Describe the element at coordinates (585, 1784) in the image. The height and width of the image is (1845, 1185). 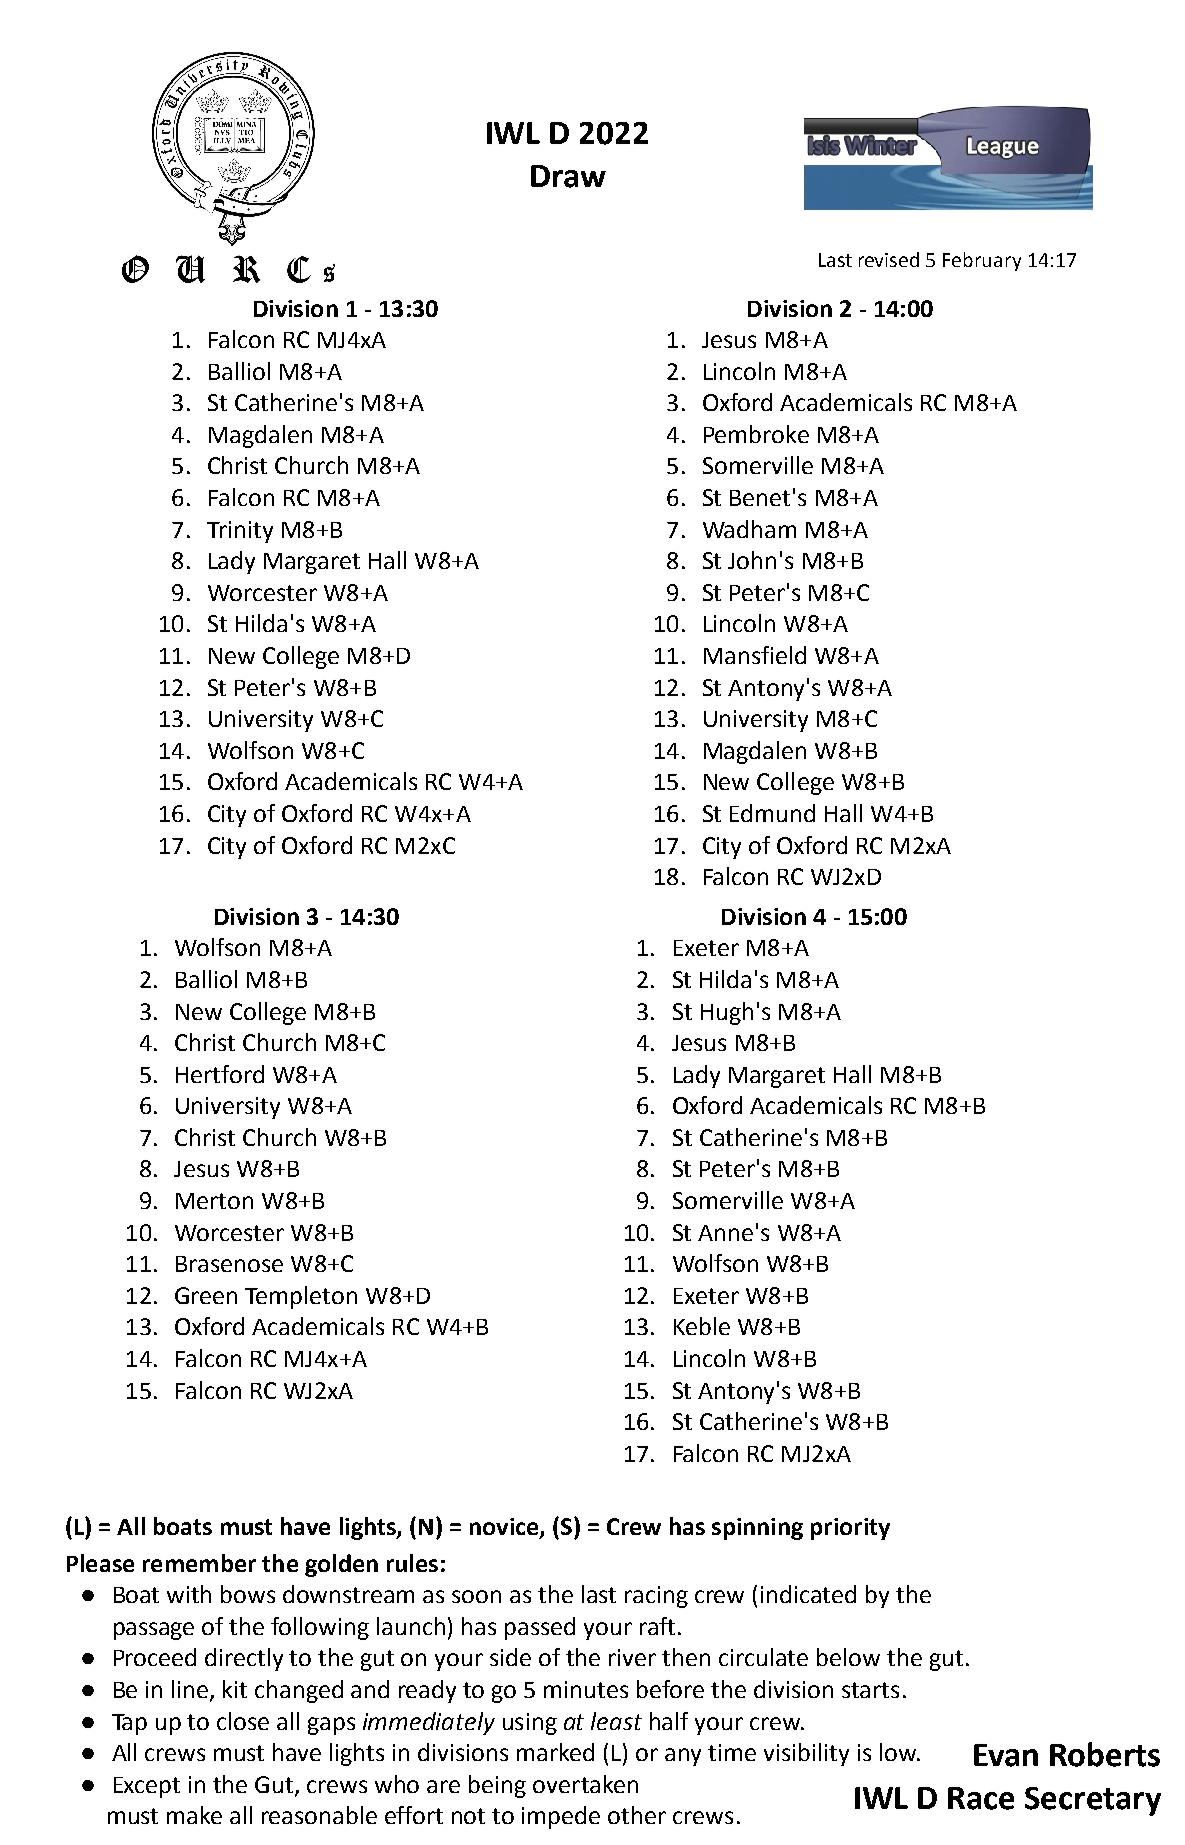
I see `overtaken` at that location.
